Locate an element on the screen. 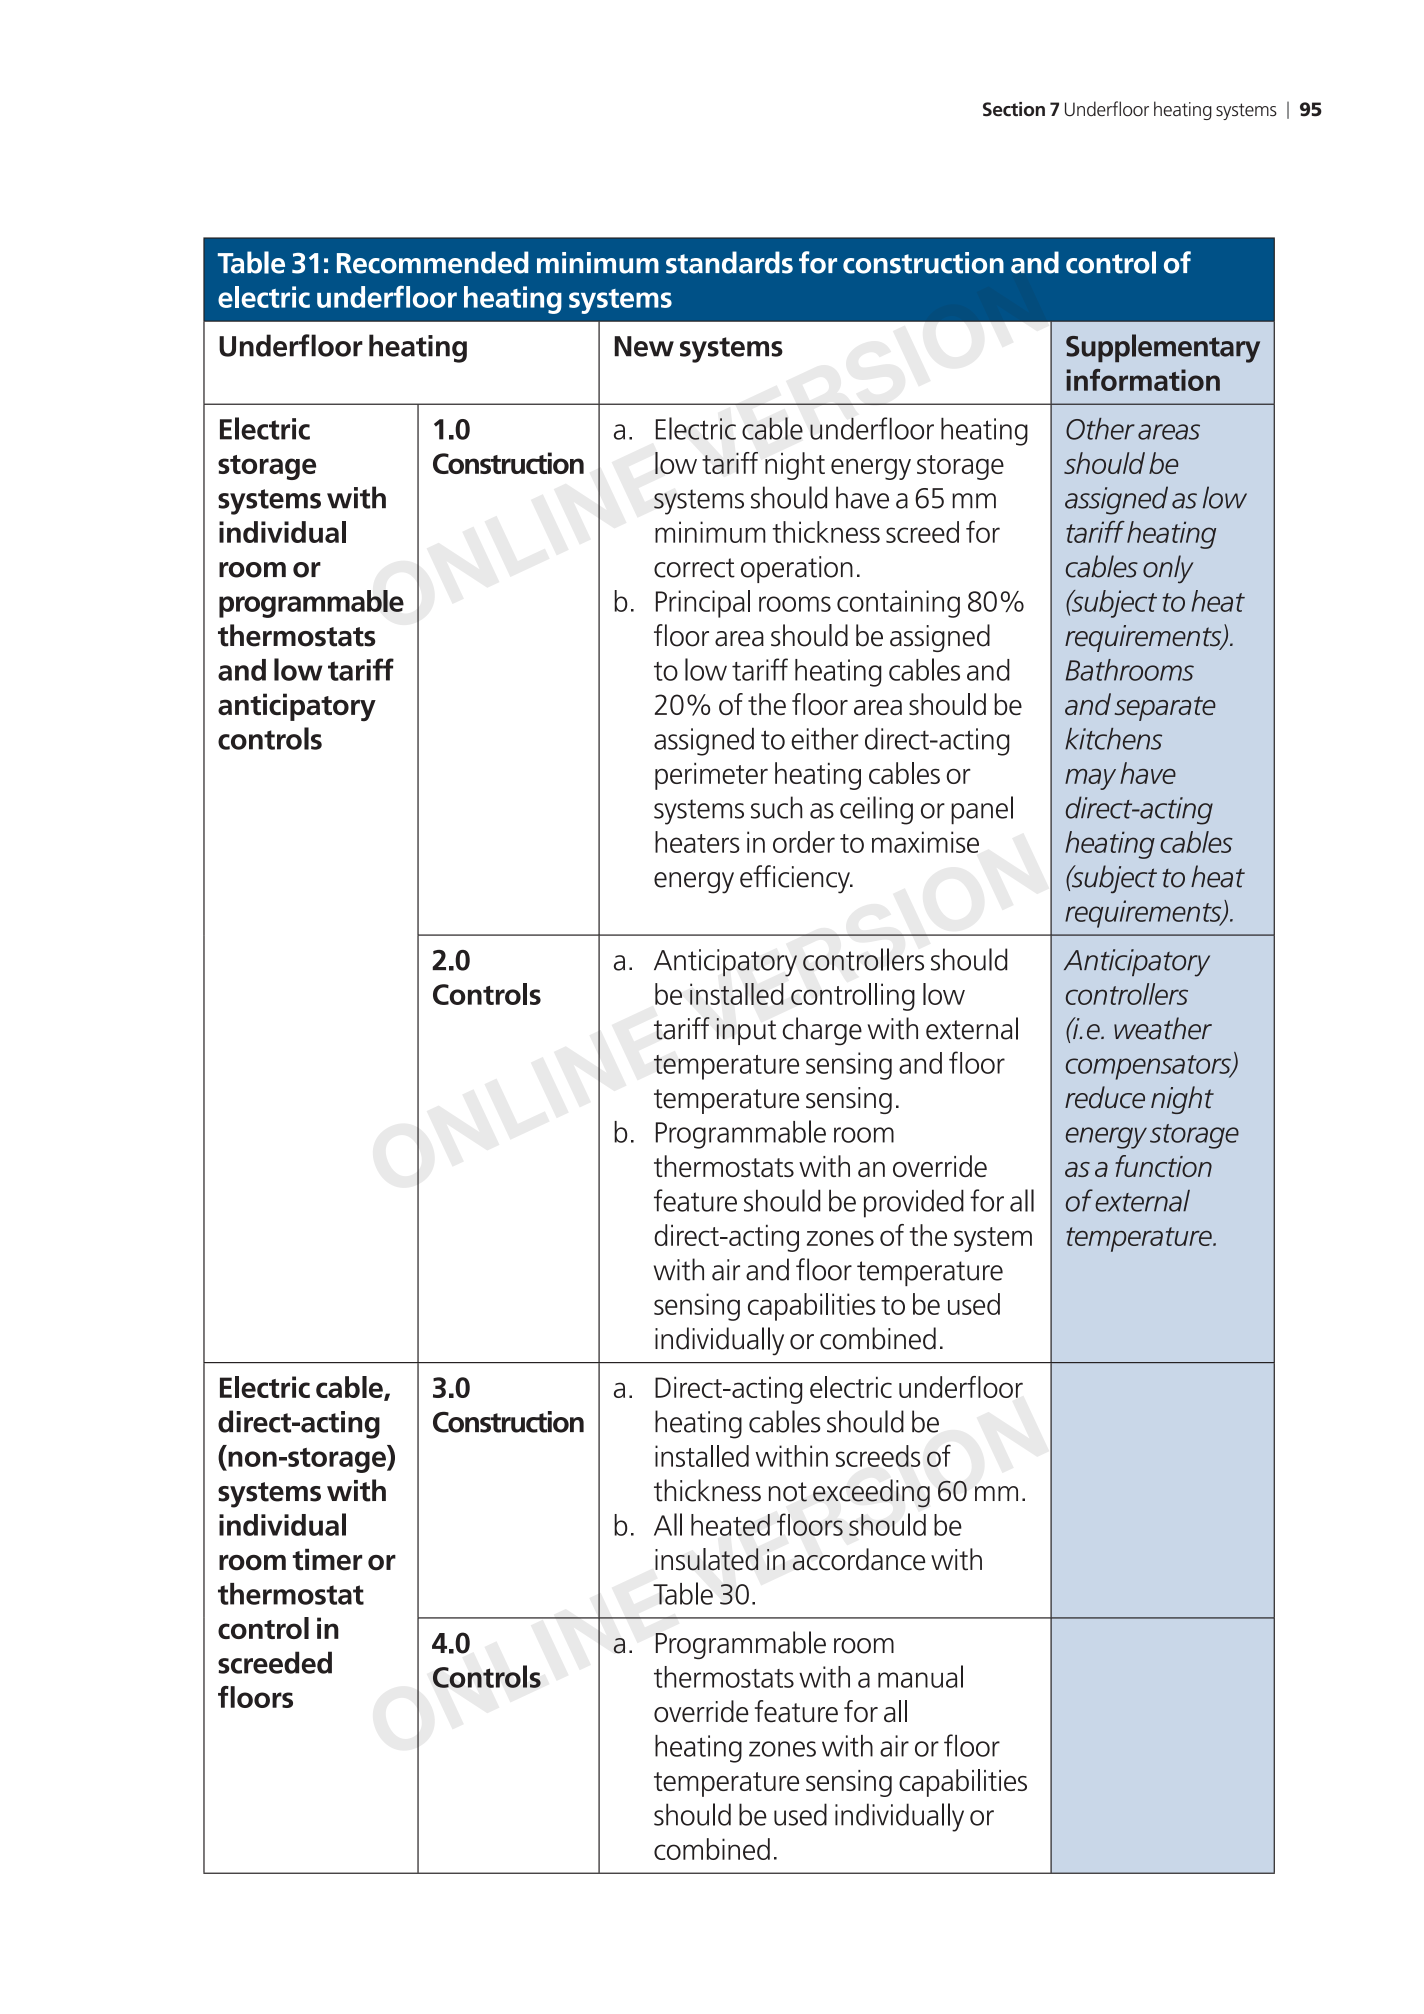  Recommended is located at coordinates (432, 262).
